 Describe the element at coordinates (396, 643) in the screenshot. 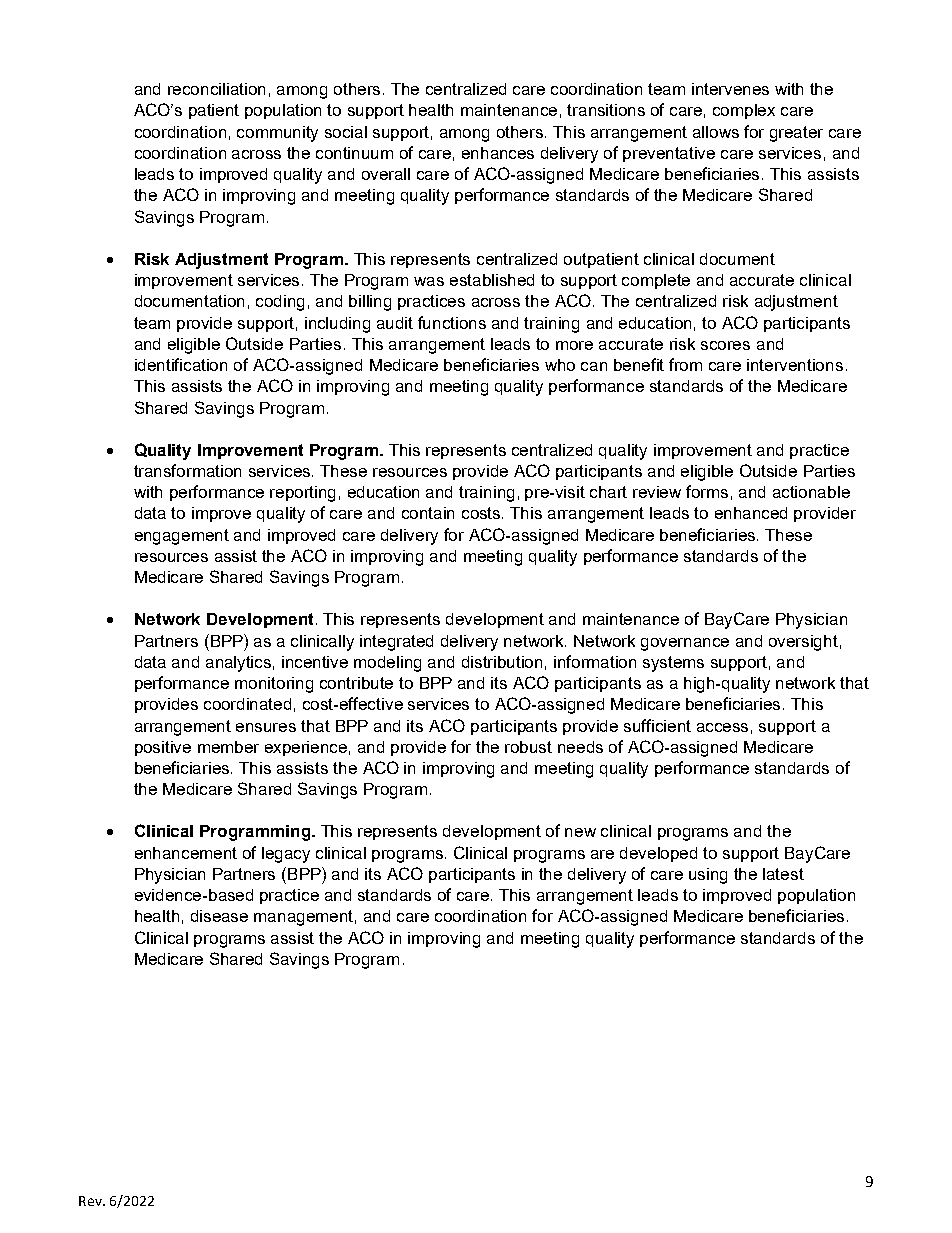

I see `integrated` at that location.
